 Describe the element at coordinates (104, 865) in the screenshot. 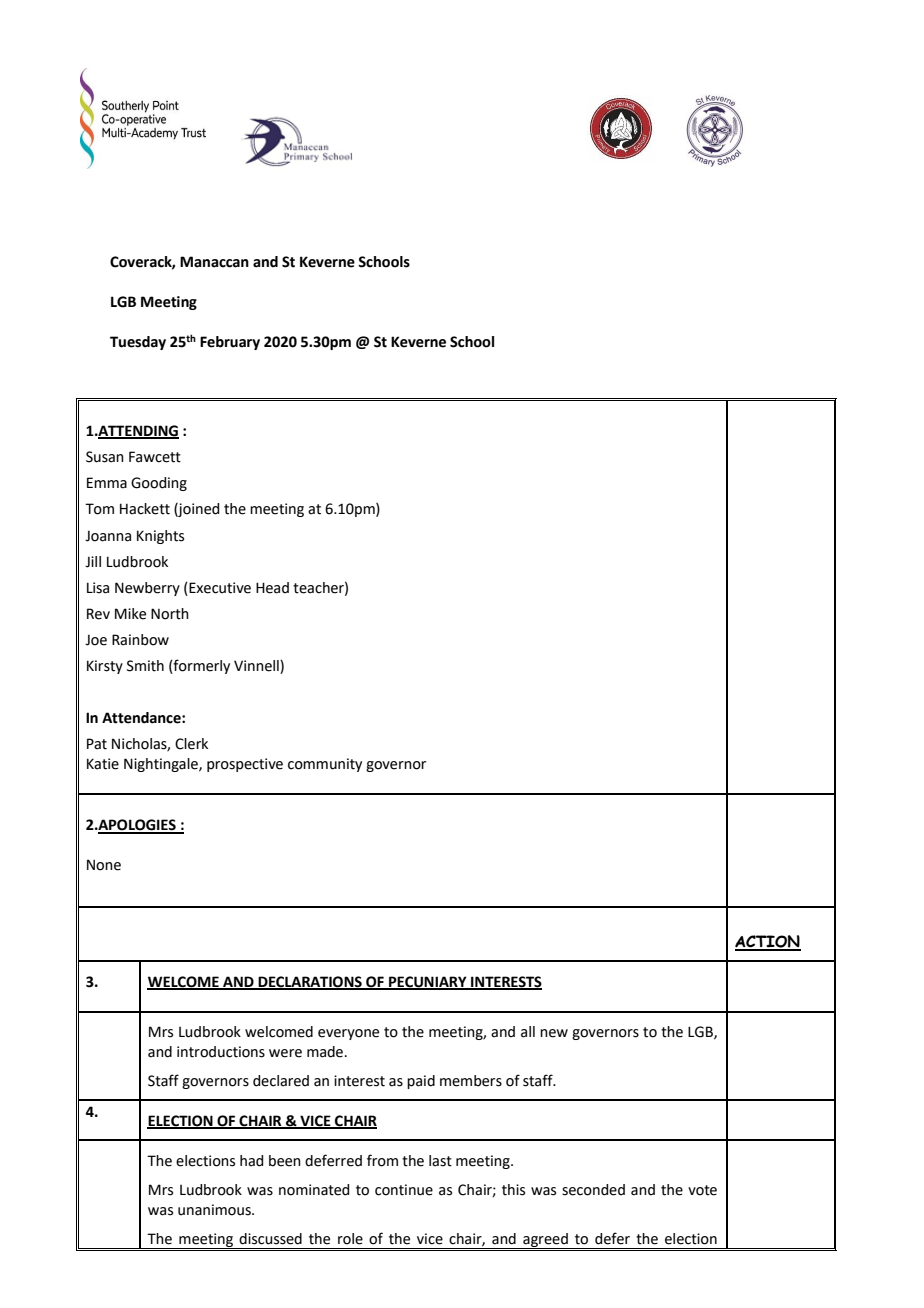

I see `None` at that location.
